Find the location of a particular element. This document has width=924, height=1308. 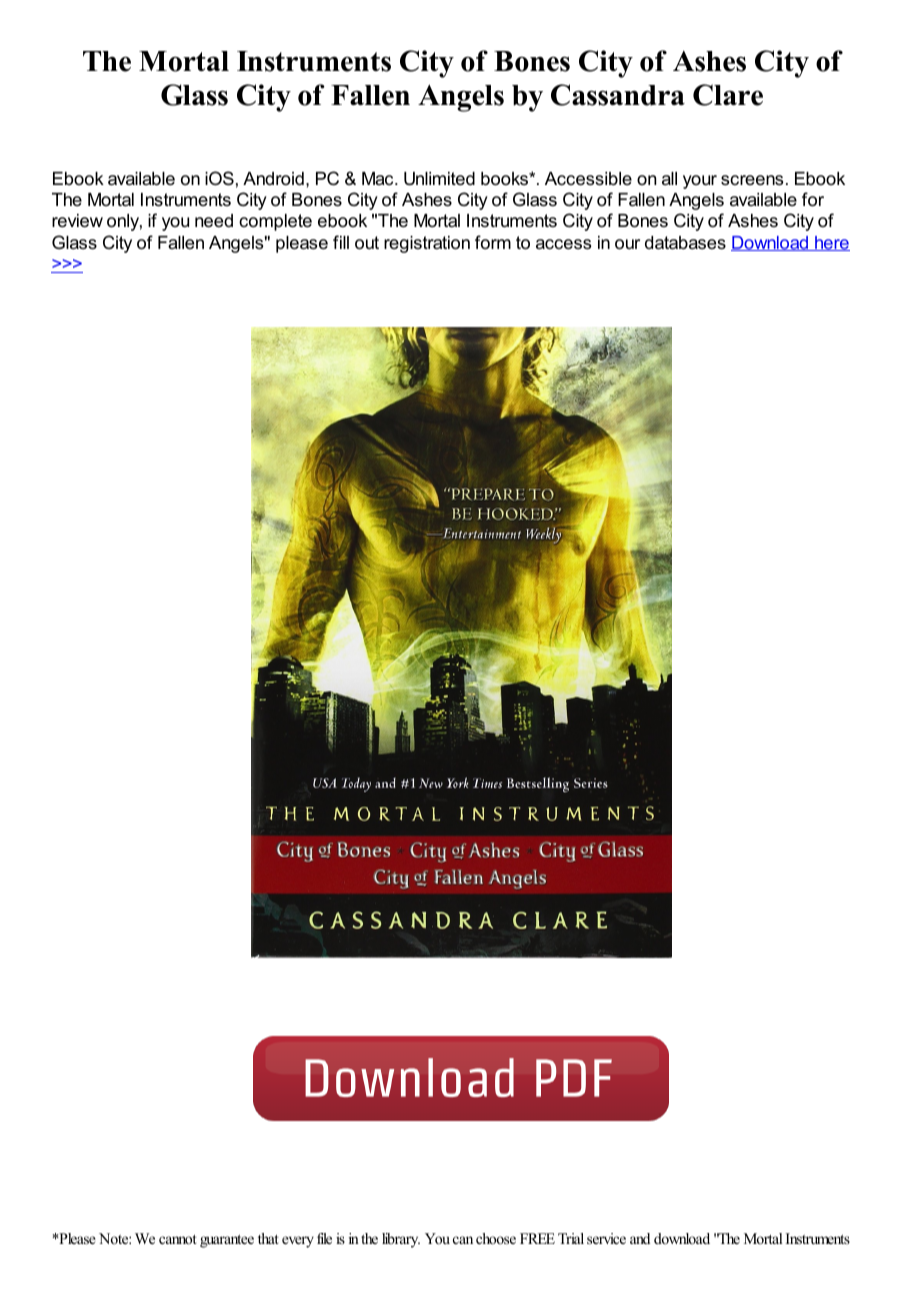

Android is located at coordinates (273, 178).
